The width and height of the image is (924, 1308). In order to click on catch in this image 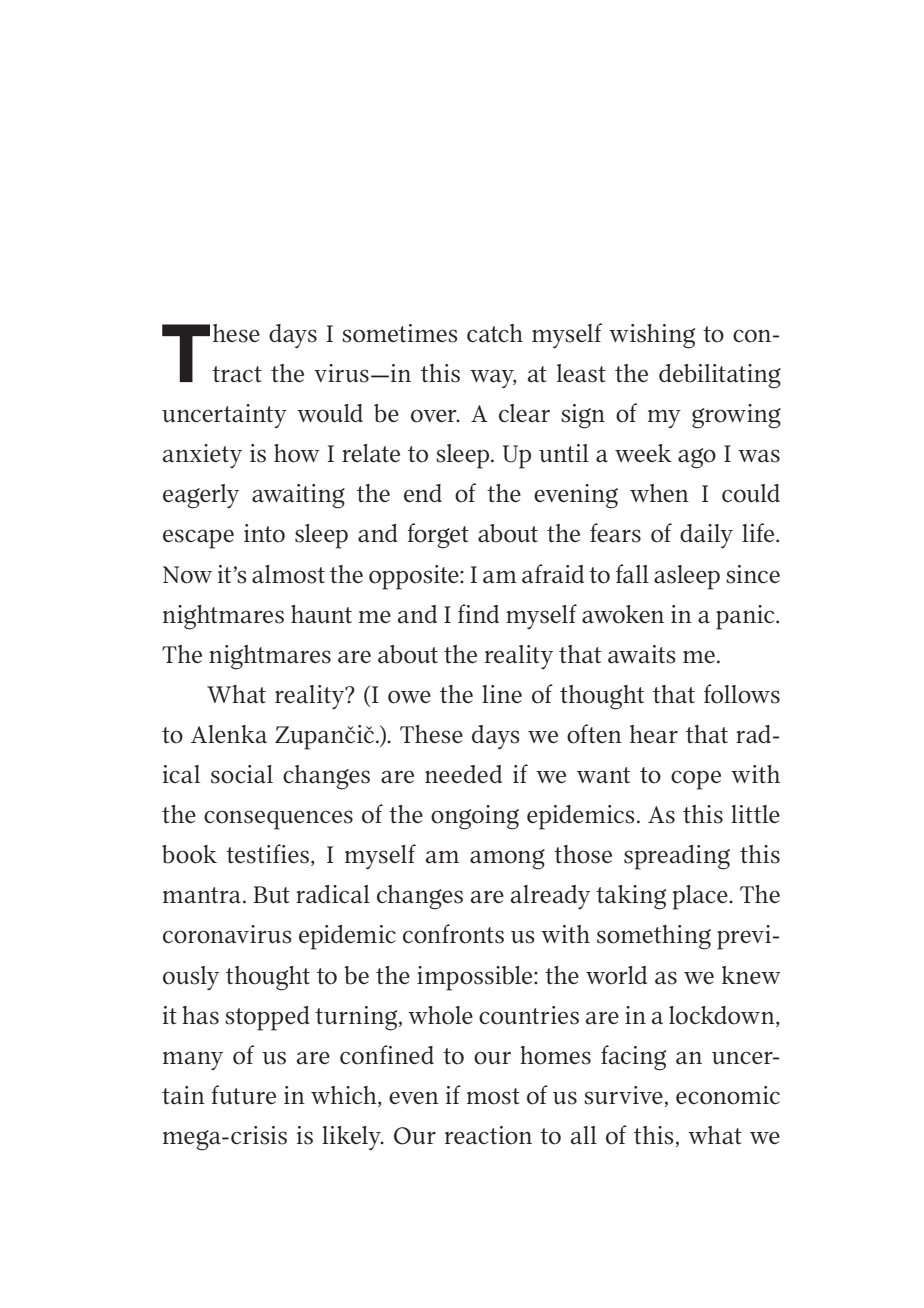, I will do `click(495, 333)`.
